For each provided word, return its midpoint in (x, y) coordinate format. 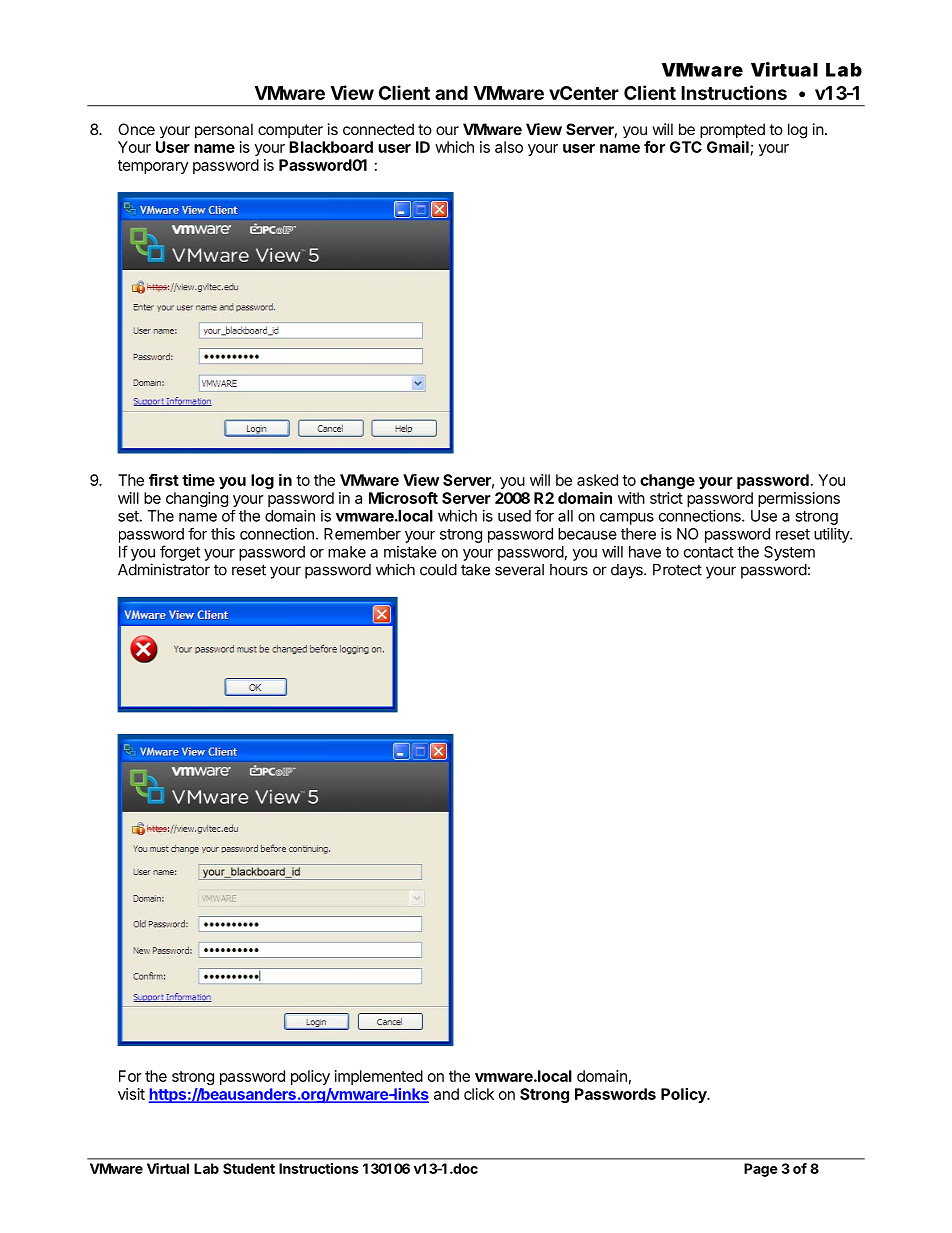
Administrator (164, 569)
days (628, 571)
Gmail (728, 147)
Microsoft (403, 498)
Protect (677, 570)
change (667, 481)
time (198, 480)
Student (249, 1168)
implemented (379, 1077)
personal (224, 130)
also (509, 147)
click (479, 1094)
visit (131, 1094)
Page (761, 1170)
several (519, 570)
